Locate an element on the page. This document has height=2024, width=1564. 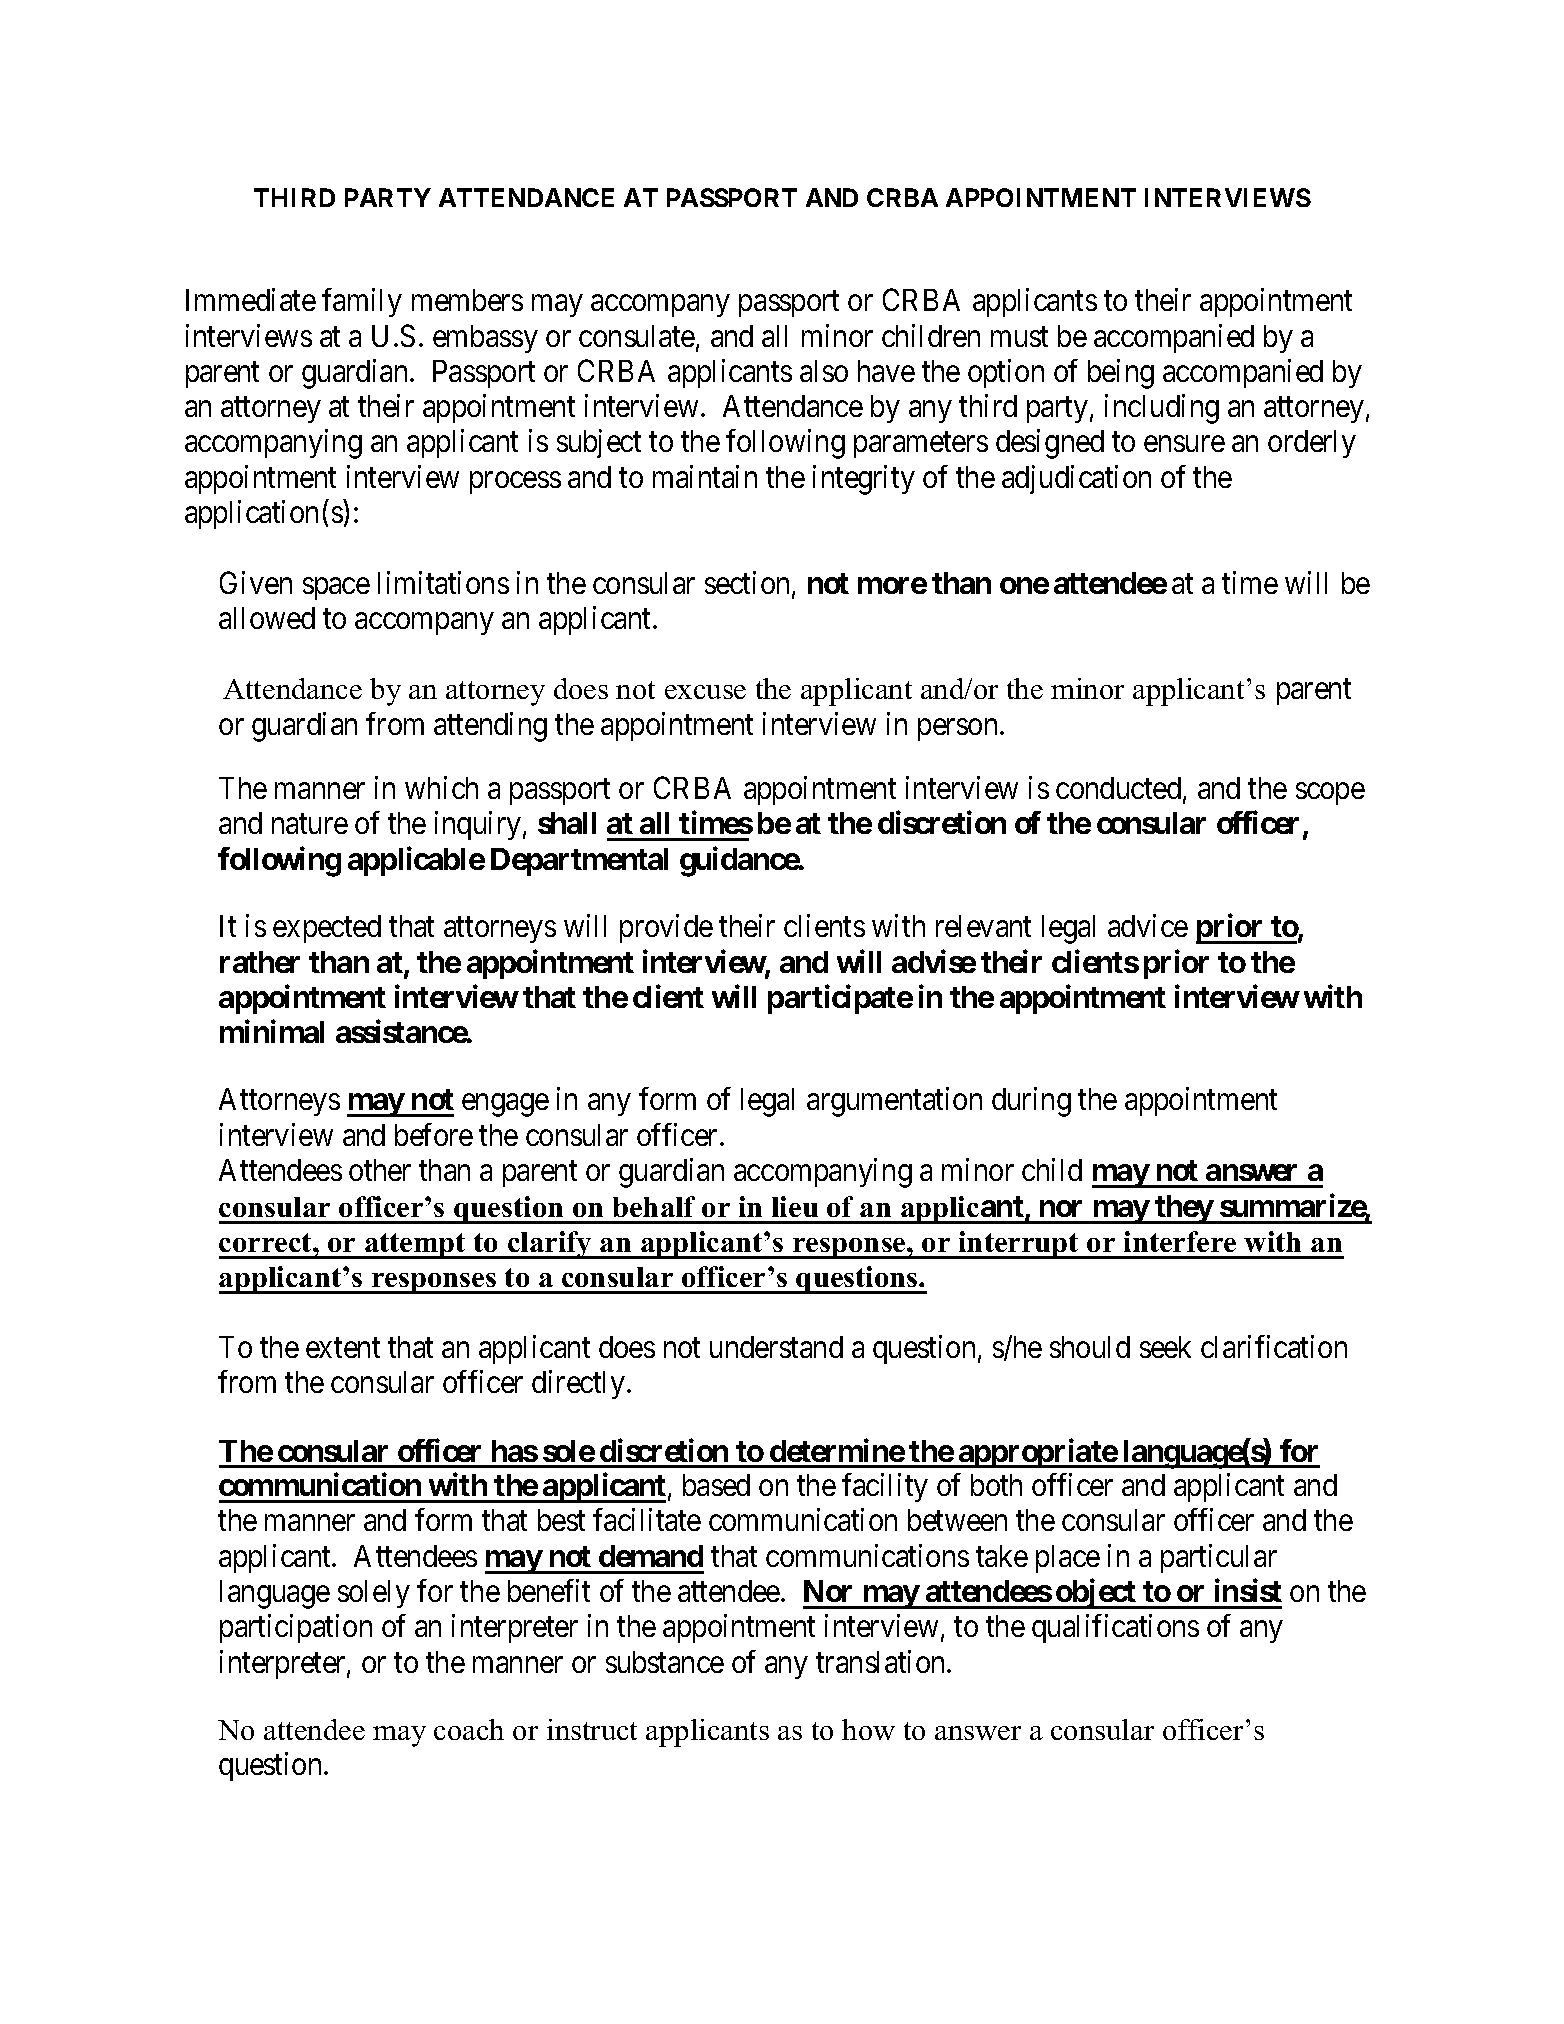
coach is located at coordinates (469, 1729).
